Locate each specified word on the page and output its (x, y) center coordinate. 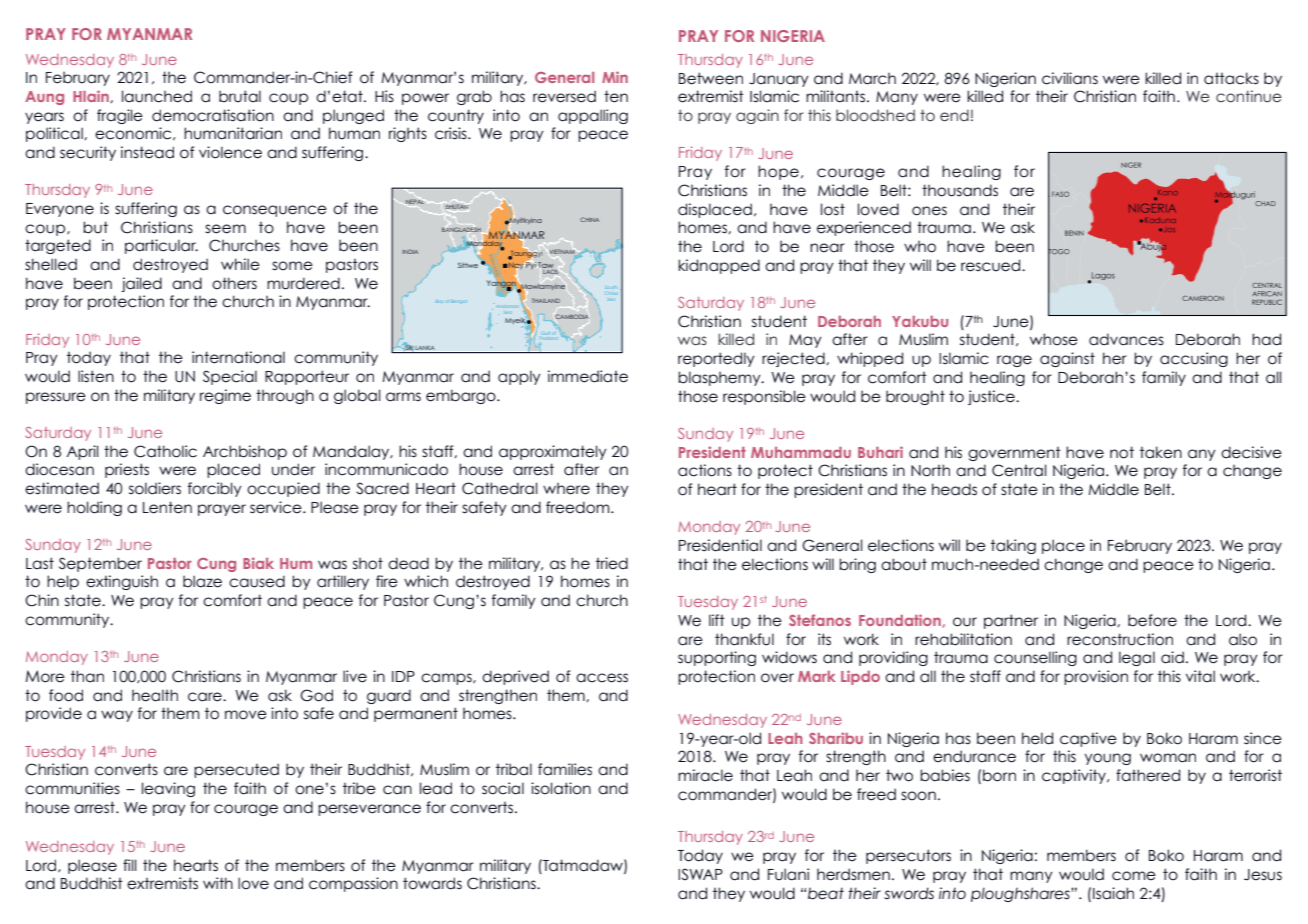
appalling (593, 116)
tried (612, 563)
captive (1088, 739)
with (218, 883)
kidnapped (719, 266)
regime (225, 396)
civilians (1070, 78)
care (206, 697)
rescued (992, 265)
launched (157, 96)
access (602, 678)
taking (1013, 546)
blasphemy (720, 378)
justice (992, 397)
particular (161, 246)
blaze (202, 581)
